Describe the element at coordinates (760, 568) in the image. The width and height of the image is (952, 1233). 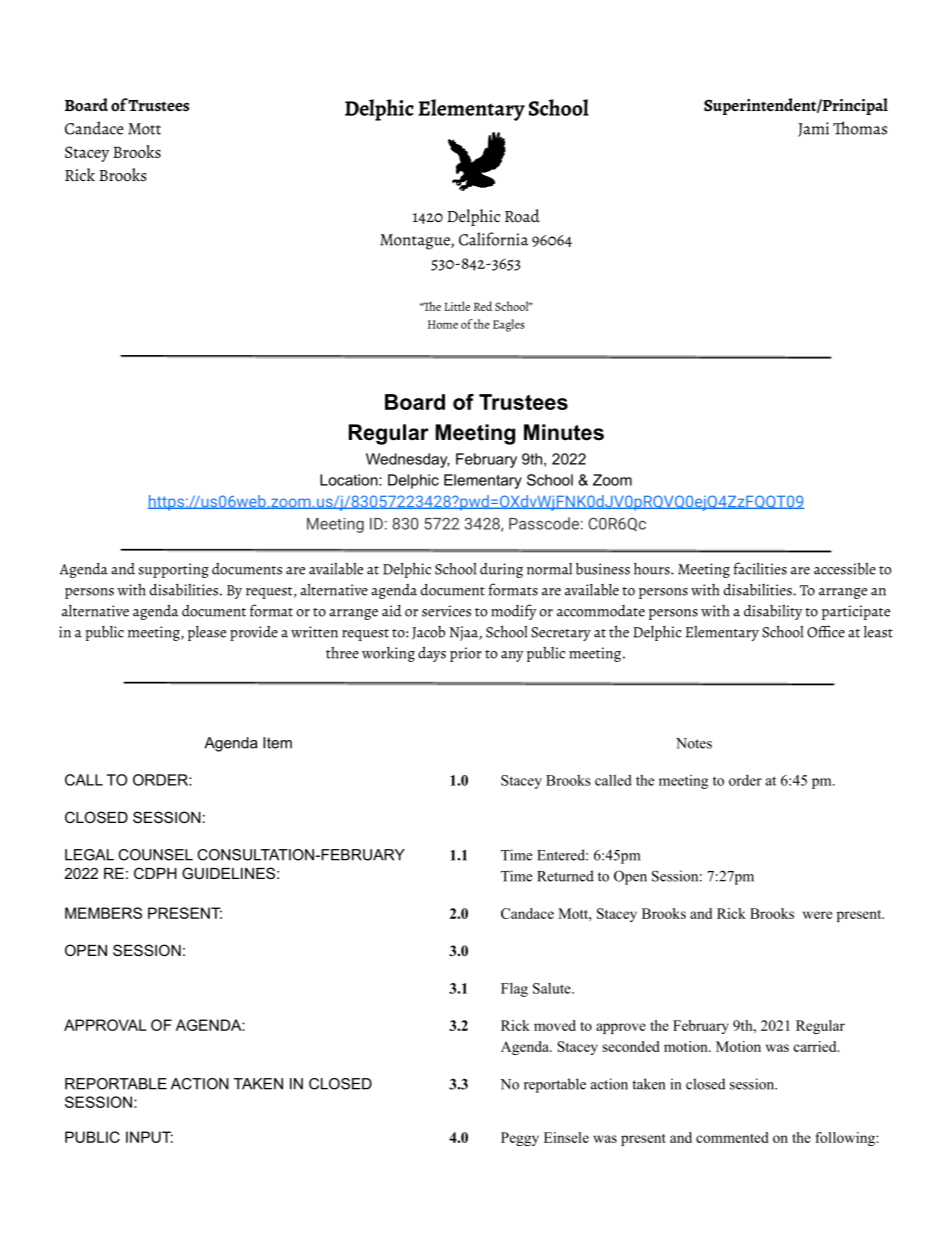
I see `facilities` at that location.
